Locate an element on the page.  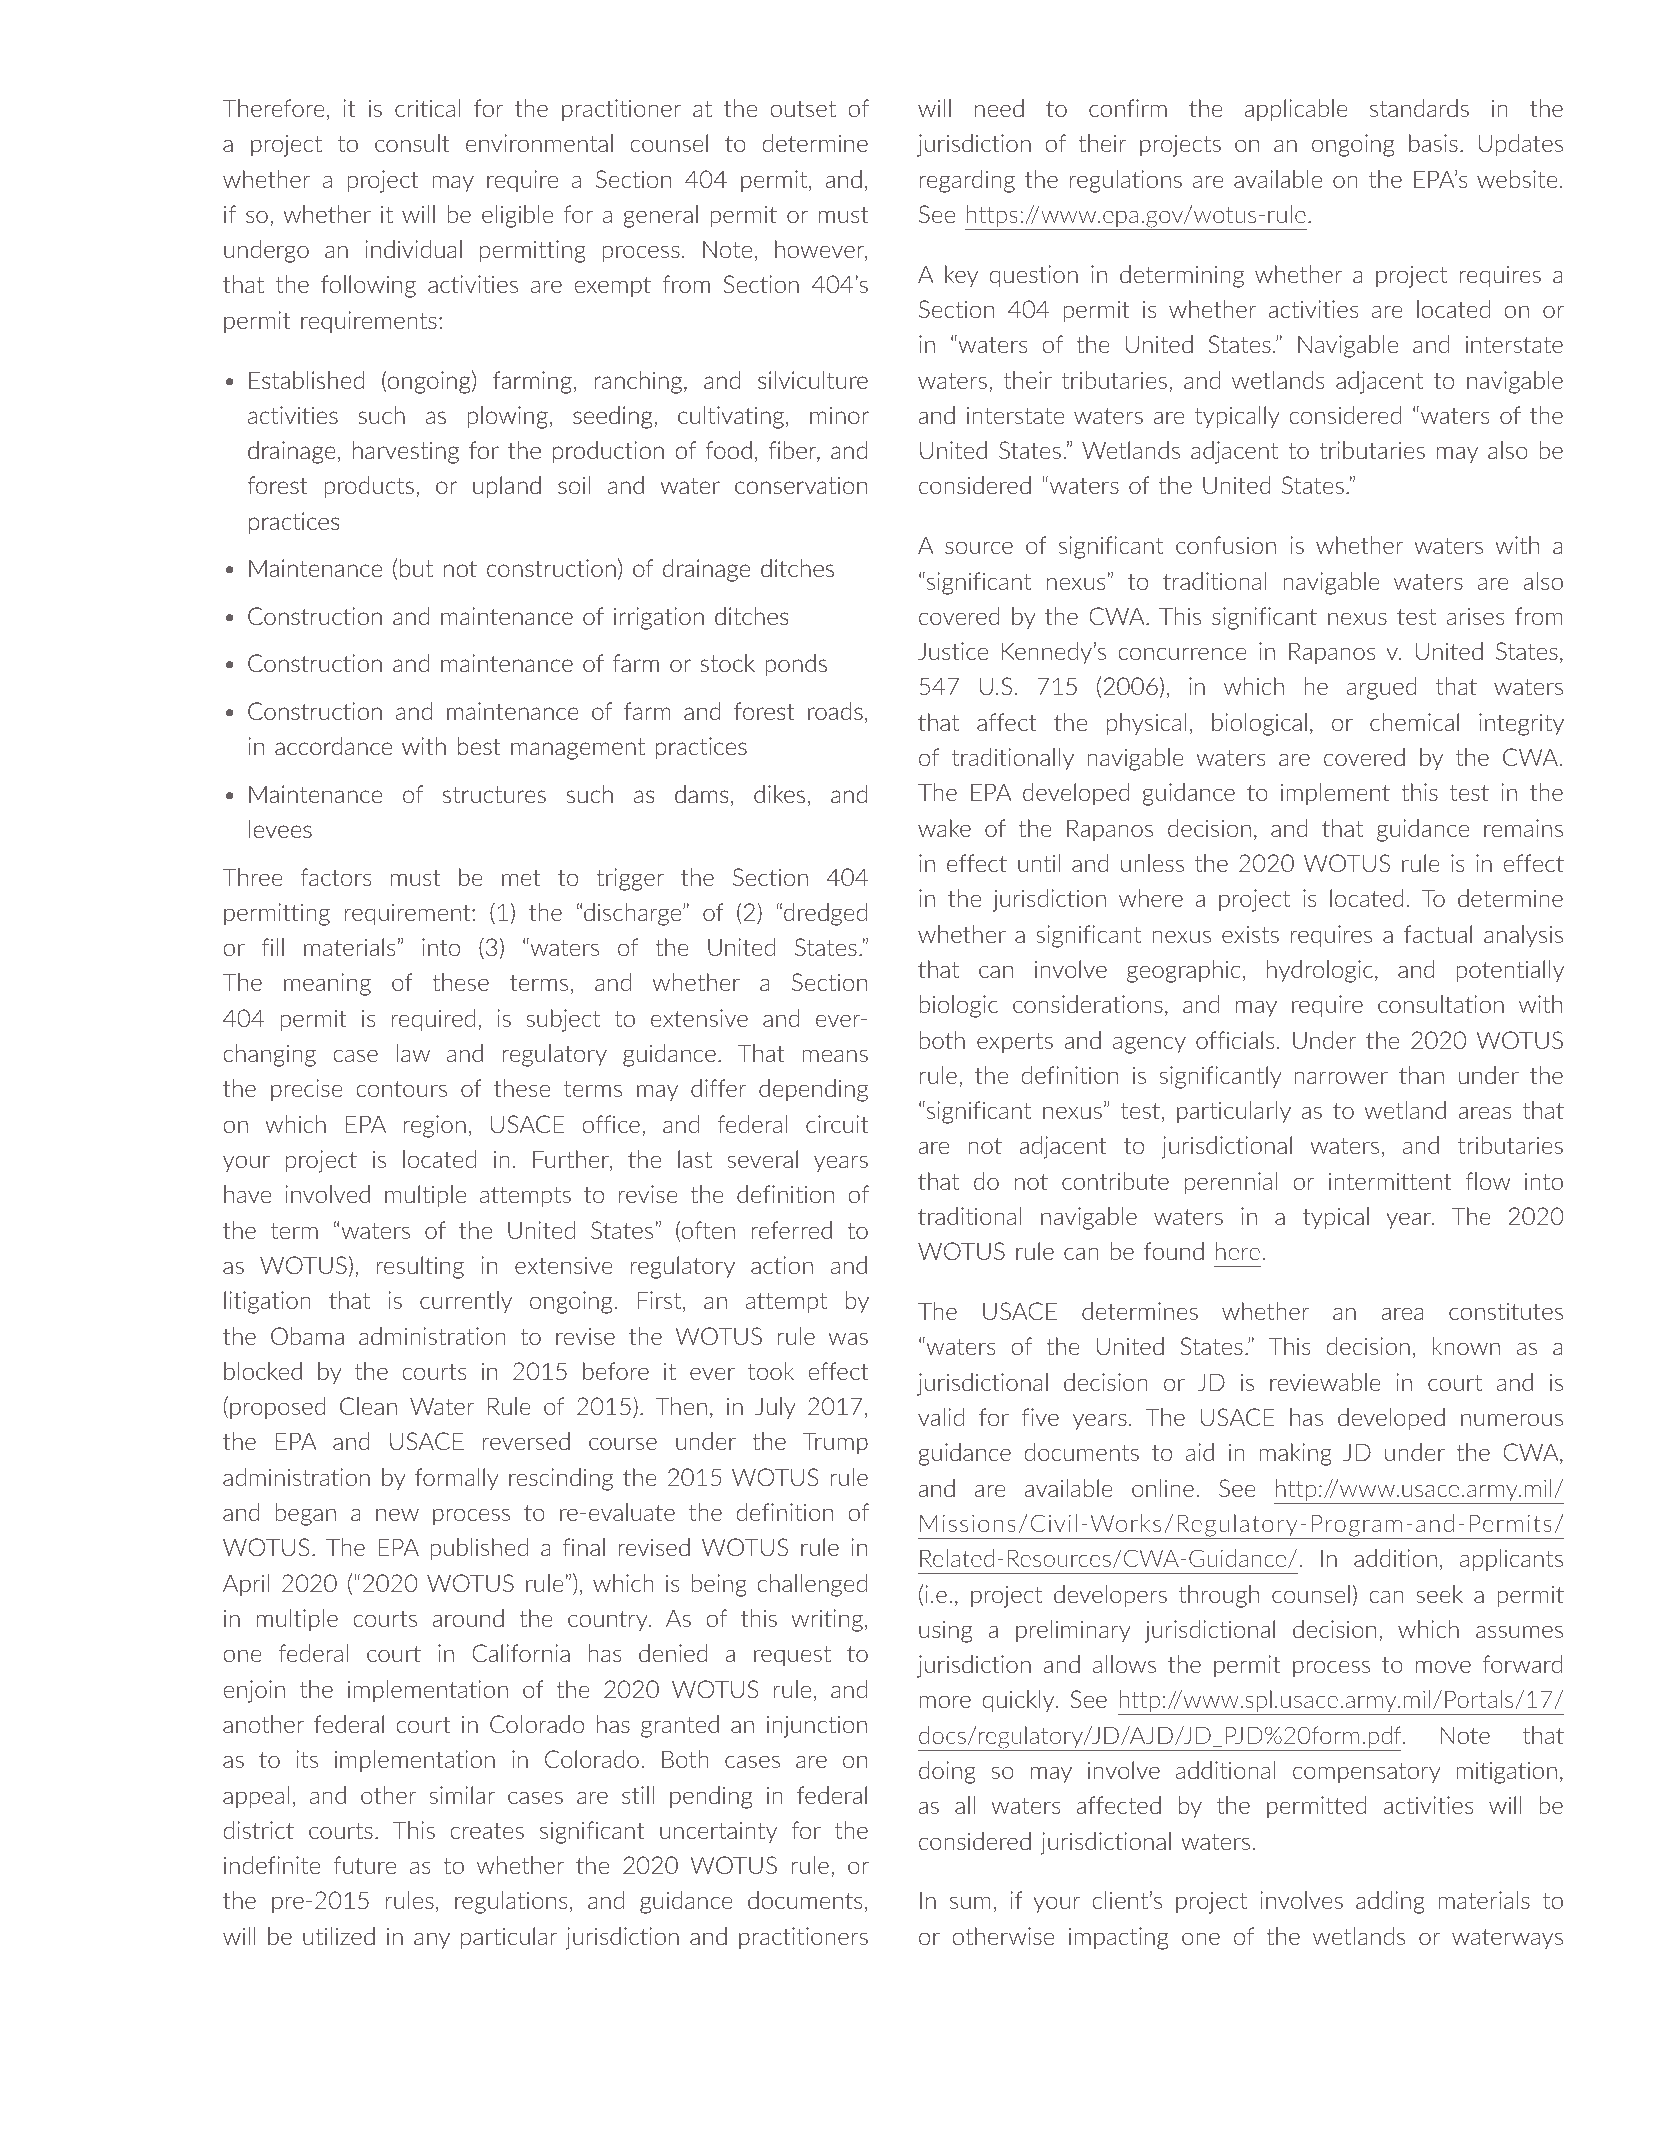
future is located at coordinates (364, 1865).
